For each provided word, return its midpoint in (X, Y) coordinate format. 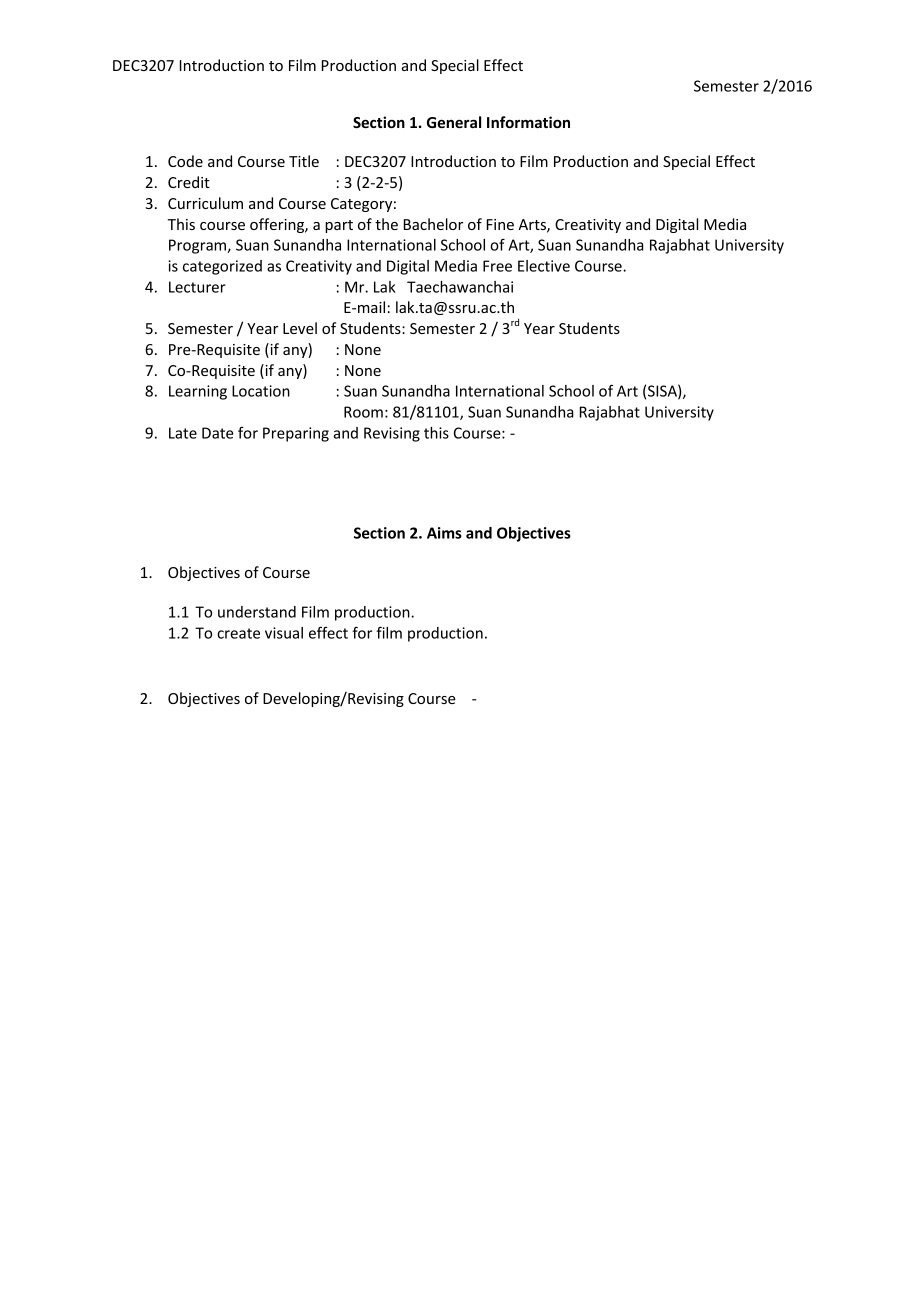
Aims (444, 533)
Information (528, 122)
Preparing (296, 434)
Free (497, 266)
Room (363, 412)
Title (304, 161)
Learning (198, 392)
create (238, 633)
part (339, 226)
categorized (222, 267)
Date (217, 433)
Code (185, 161)
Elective (544, 266)
